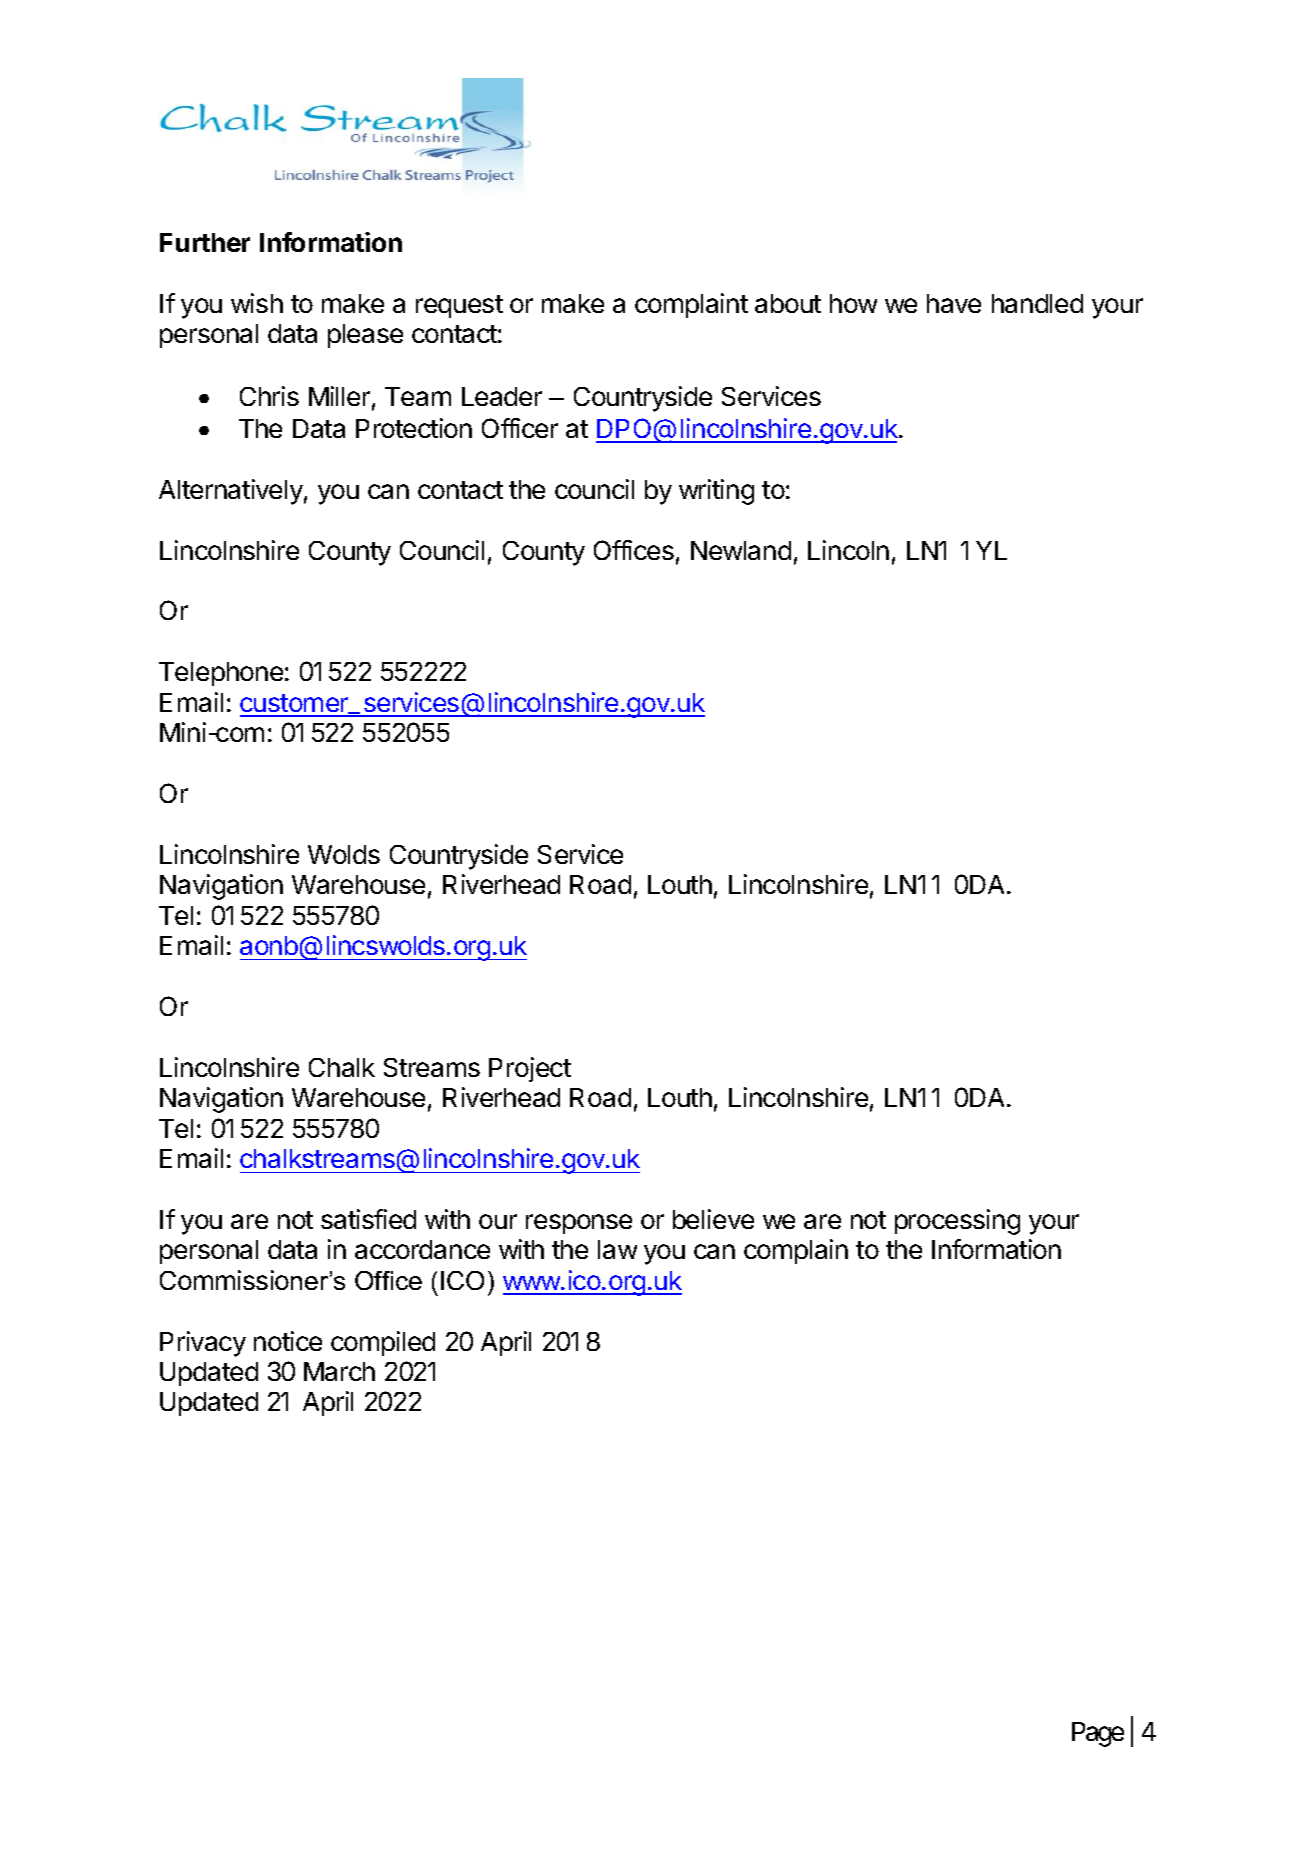 The width and height of the screenshot is (1312, 1856). What do you see at coordinates (269, 396) in the screenshot?
I see `Chris` at bounding box center [269, 396].
